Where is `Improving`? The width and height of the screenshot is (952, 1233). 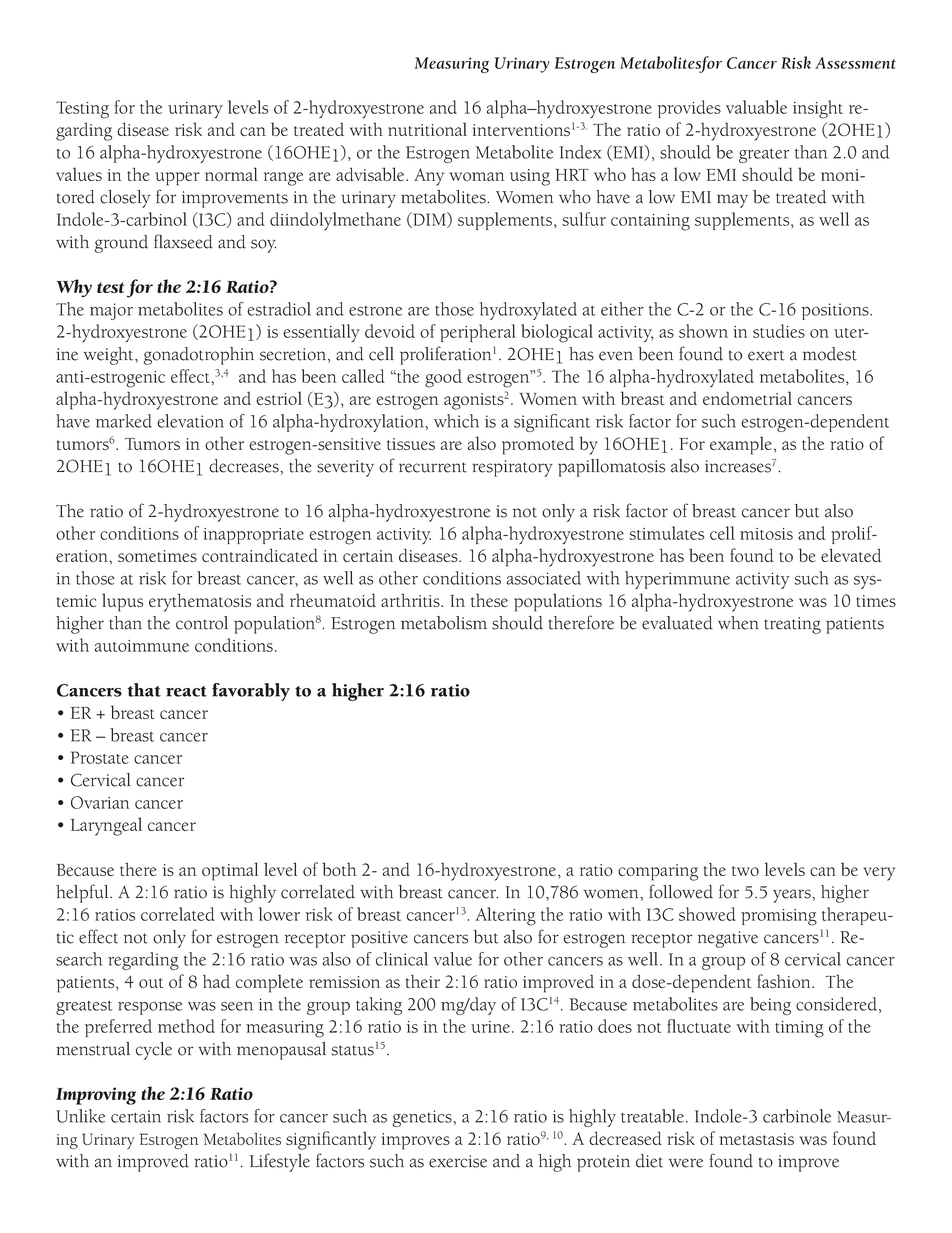
Improving is located at coordinates (96, 1096).
